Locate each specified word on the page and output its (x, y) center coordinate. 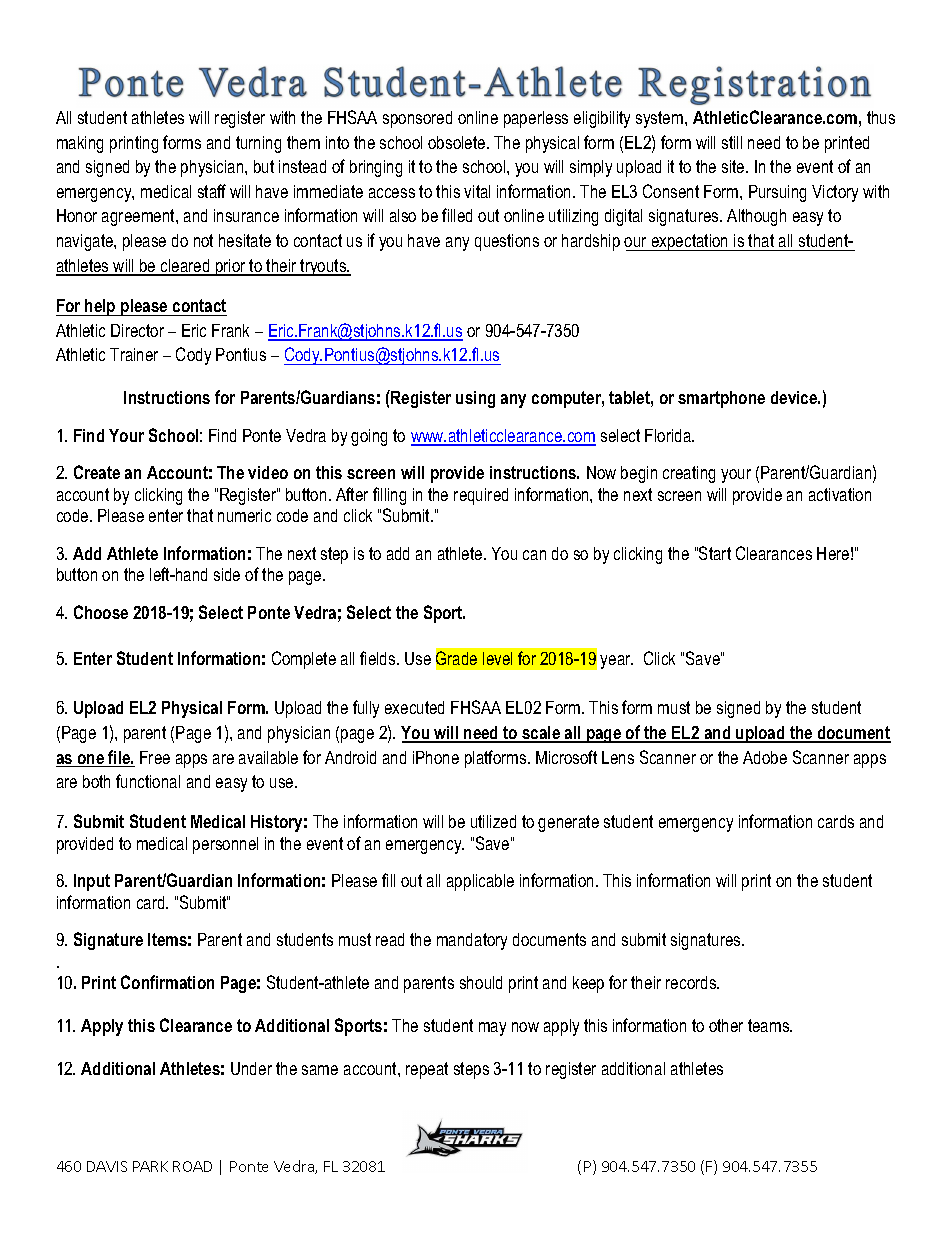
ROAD (192, 1166)
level (497, 658)
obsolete (458, 142)
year (616, 662)
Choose (101, 612)
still (732, 142)
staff (212, 191)
